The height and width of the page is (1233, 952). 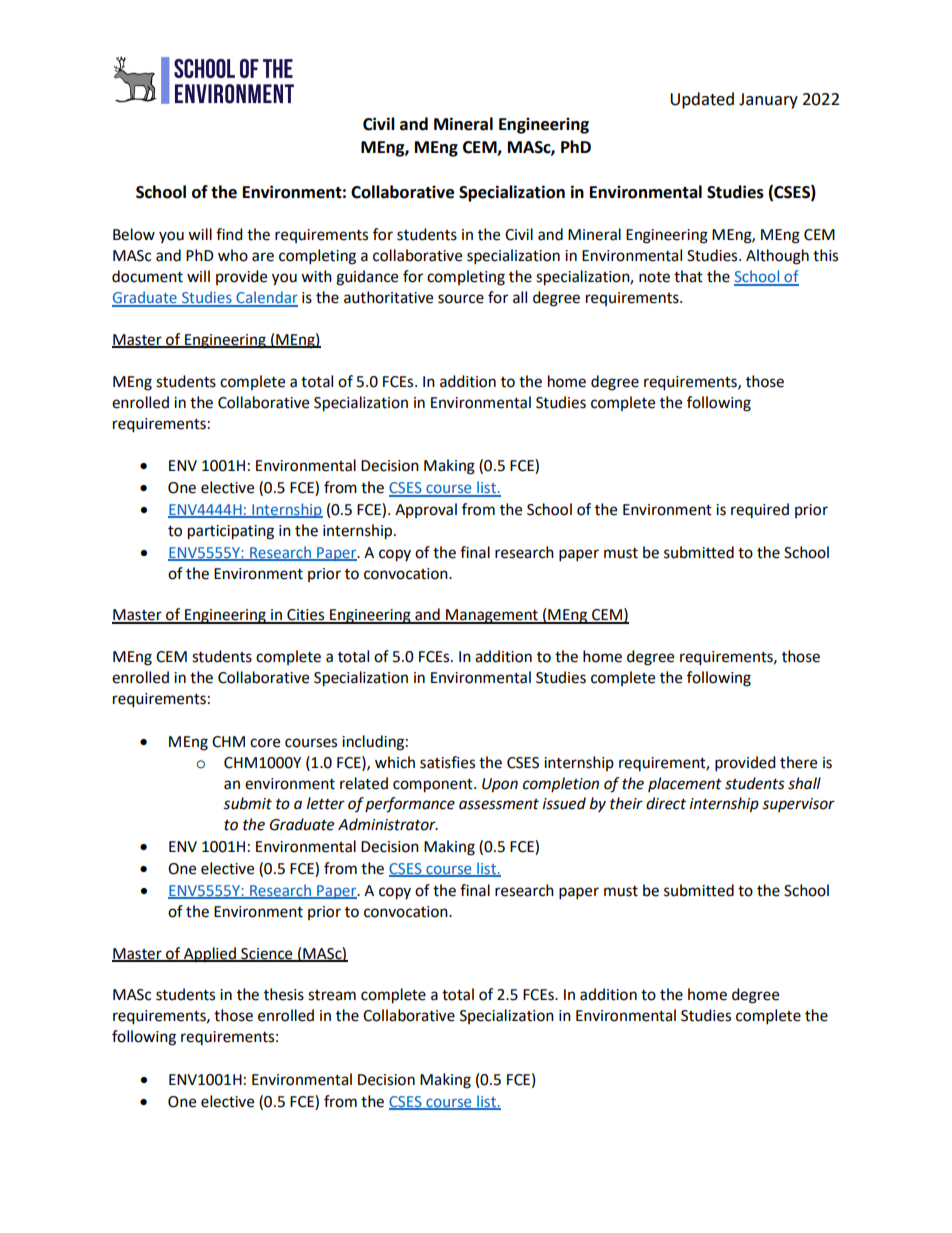 I want to click on January, so click(x=768, y=101).
